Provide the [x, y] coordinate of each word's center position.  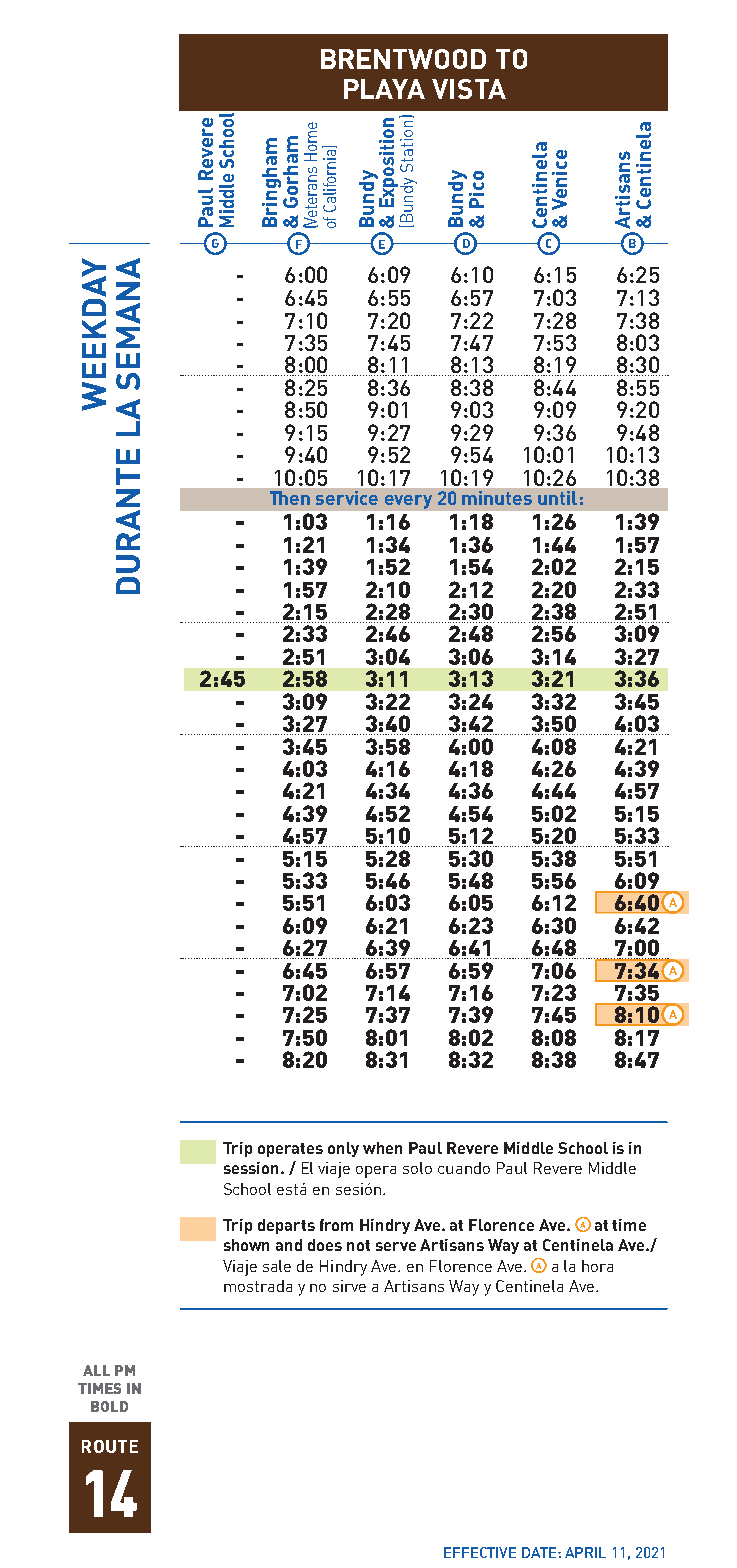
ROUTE [110, 1446]
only [343, 1149]
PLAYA [384, 89]
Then [290, 498]
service [347, 498]
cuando [464, 1168]
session [253, 1168]
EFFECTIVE [480, 1552]
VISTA [469, 89]
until [557, 498]
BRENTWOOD [403, 59]
